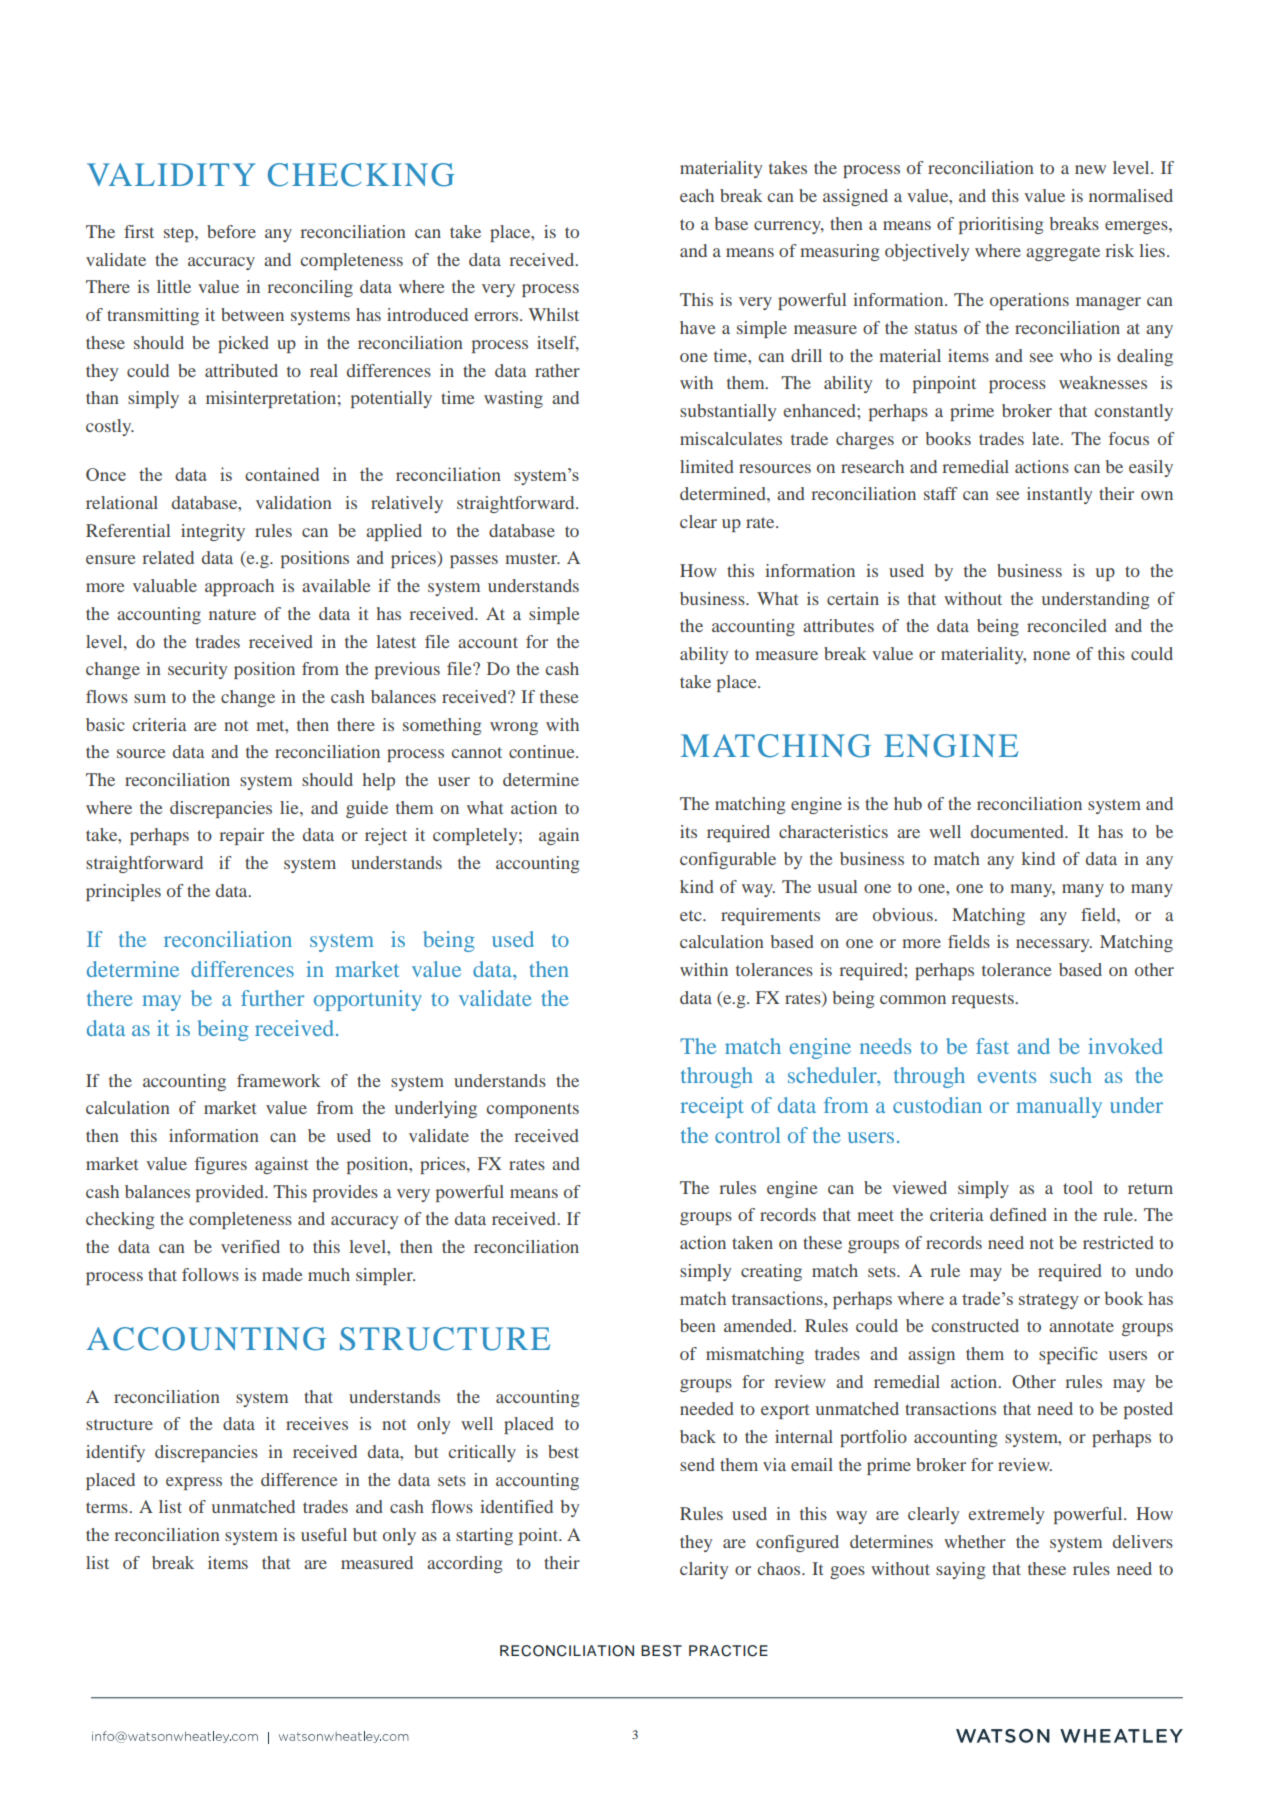  I want to click on repair, so click(241, 836).
